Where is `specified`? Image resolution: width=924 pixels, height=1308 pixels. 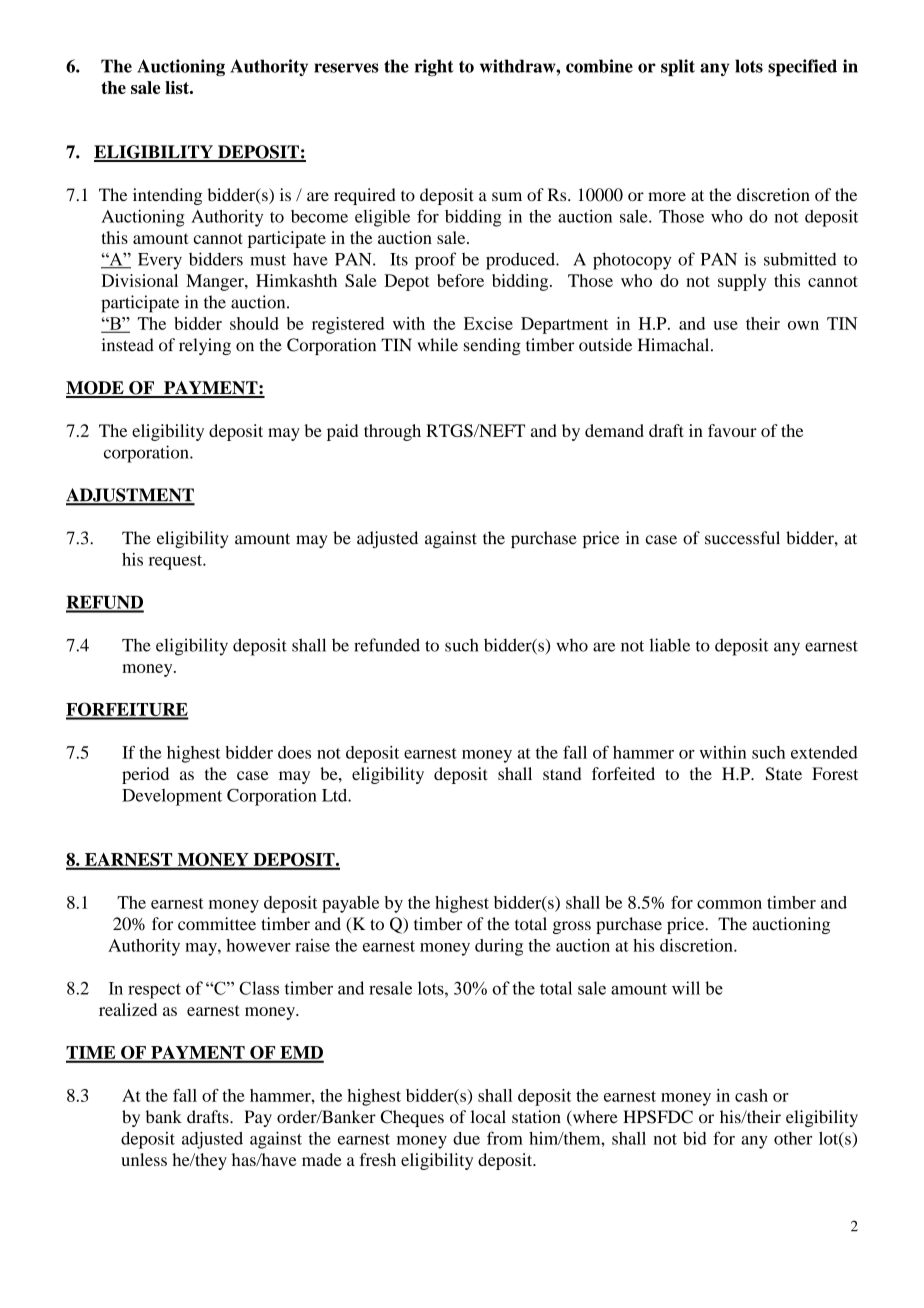 specified is located at coordinates (802, 67).
